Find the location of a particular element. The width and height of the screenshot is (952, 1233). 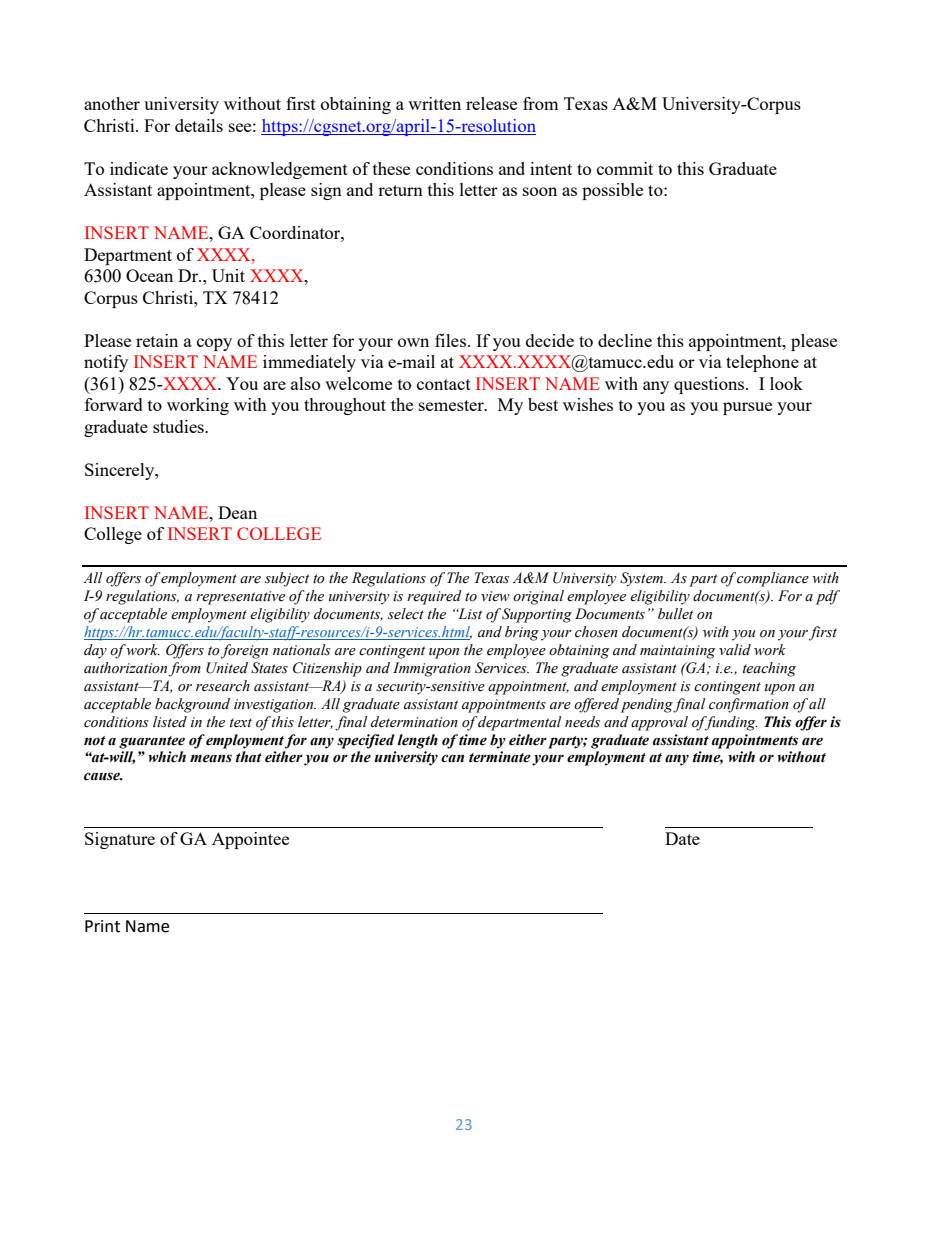

written is located at coordinates (434, 103).
